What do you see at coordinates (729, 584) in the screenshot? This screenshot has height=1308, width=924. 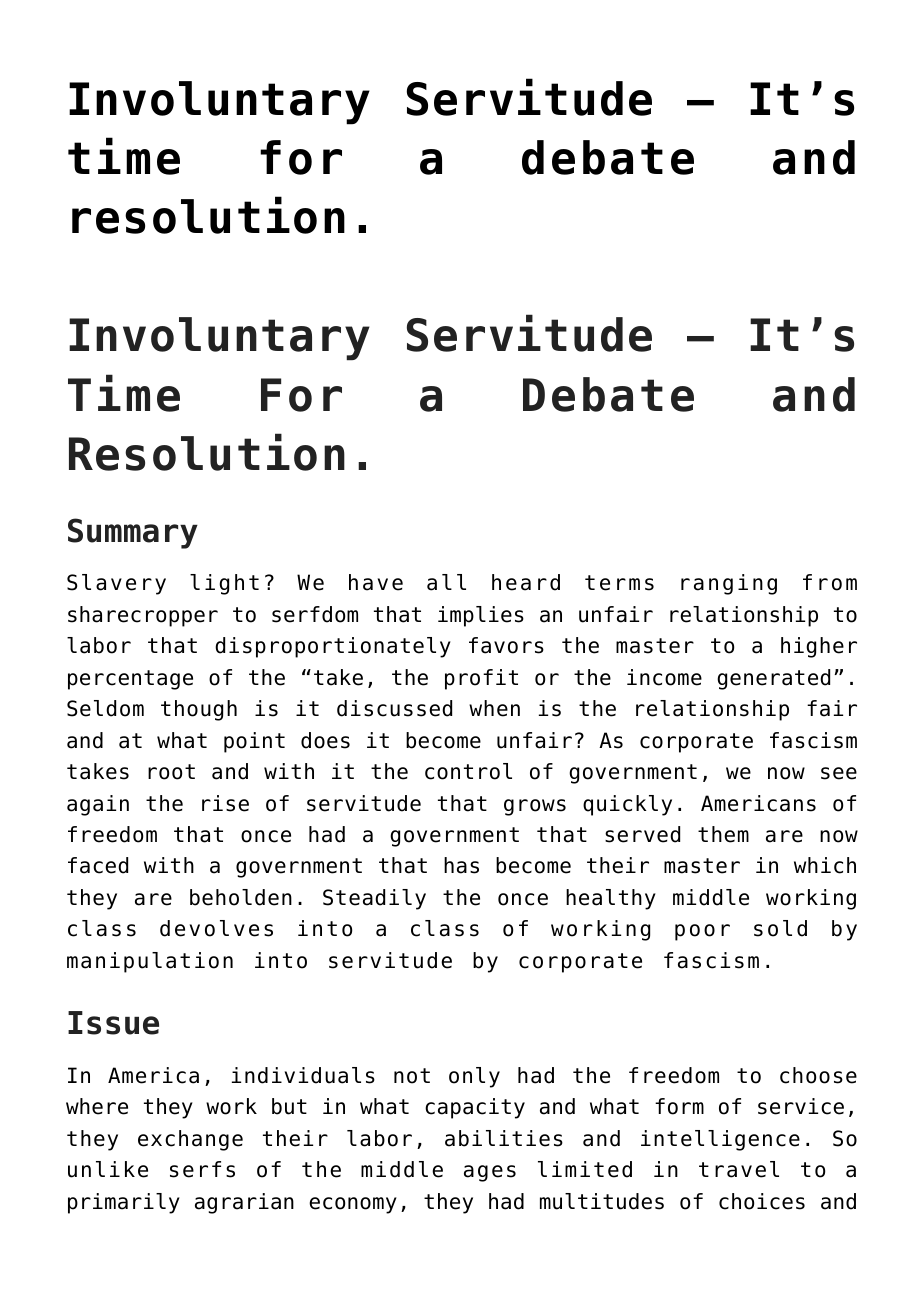 I see `ranging` at bounding box center [729, 584].
